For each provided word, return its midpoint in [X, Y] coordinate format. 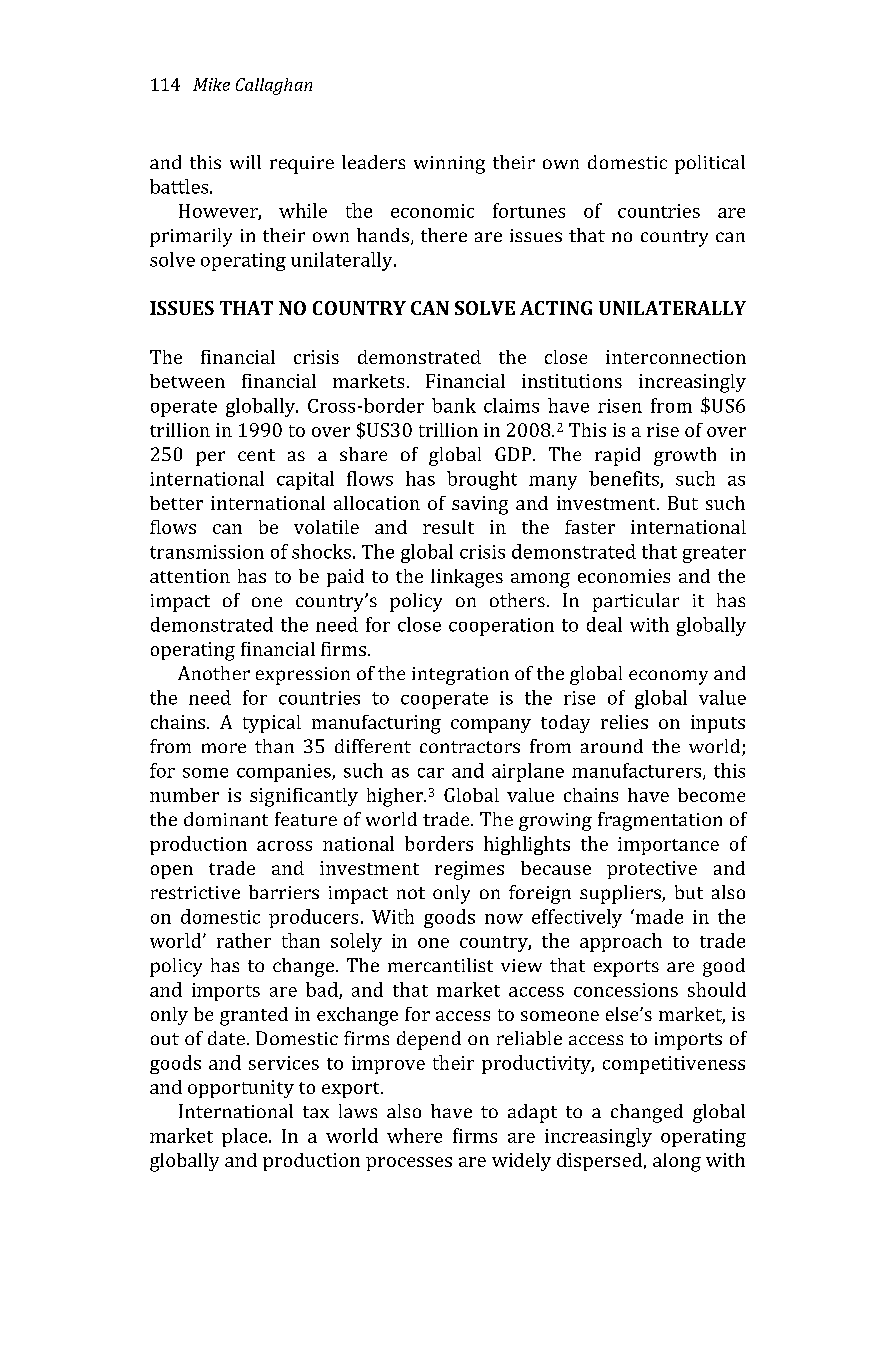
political [710, 164]
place [246, 1137]
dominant [226, 819]
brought [482, 480]
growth [685, 456]
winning [449, 165]
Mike [211, 84]
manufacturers [638, 771]
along [677, 1162]
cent [256, 455]
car [431, 773]
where [414, 1135]
